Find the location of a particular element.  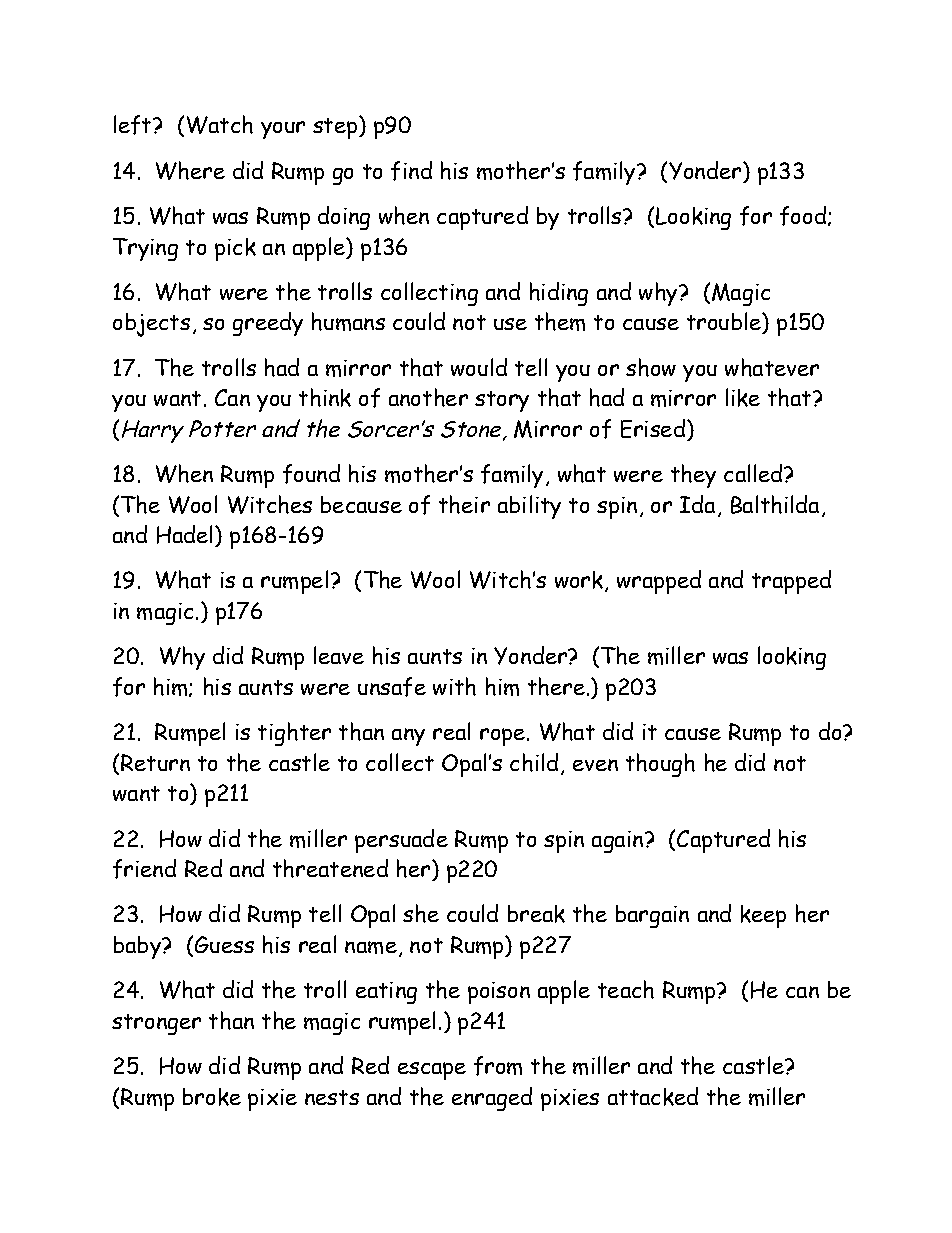

rope is located at coordinates (502, 737).
